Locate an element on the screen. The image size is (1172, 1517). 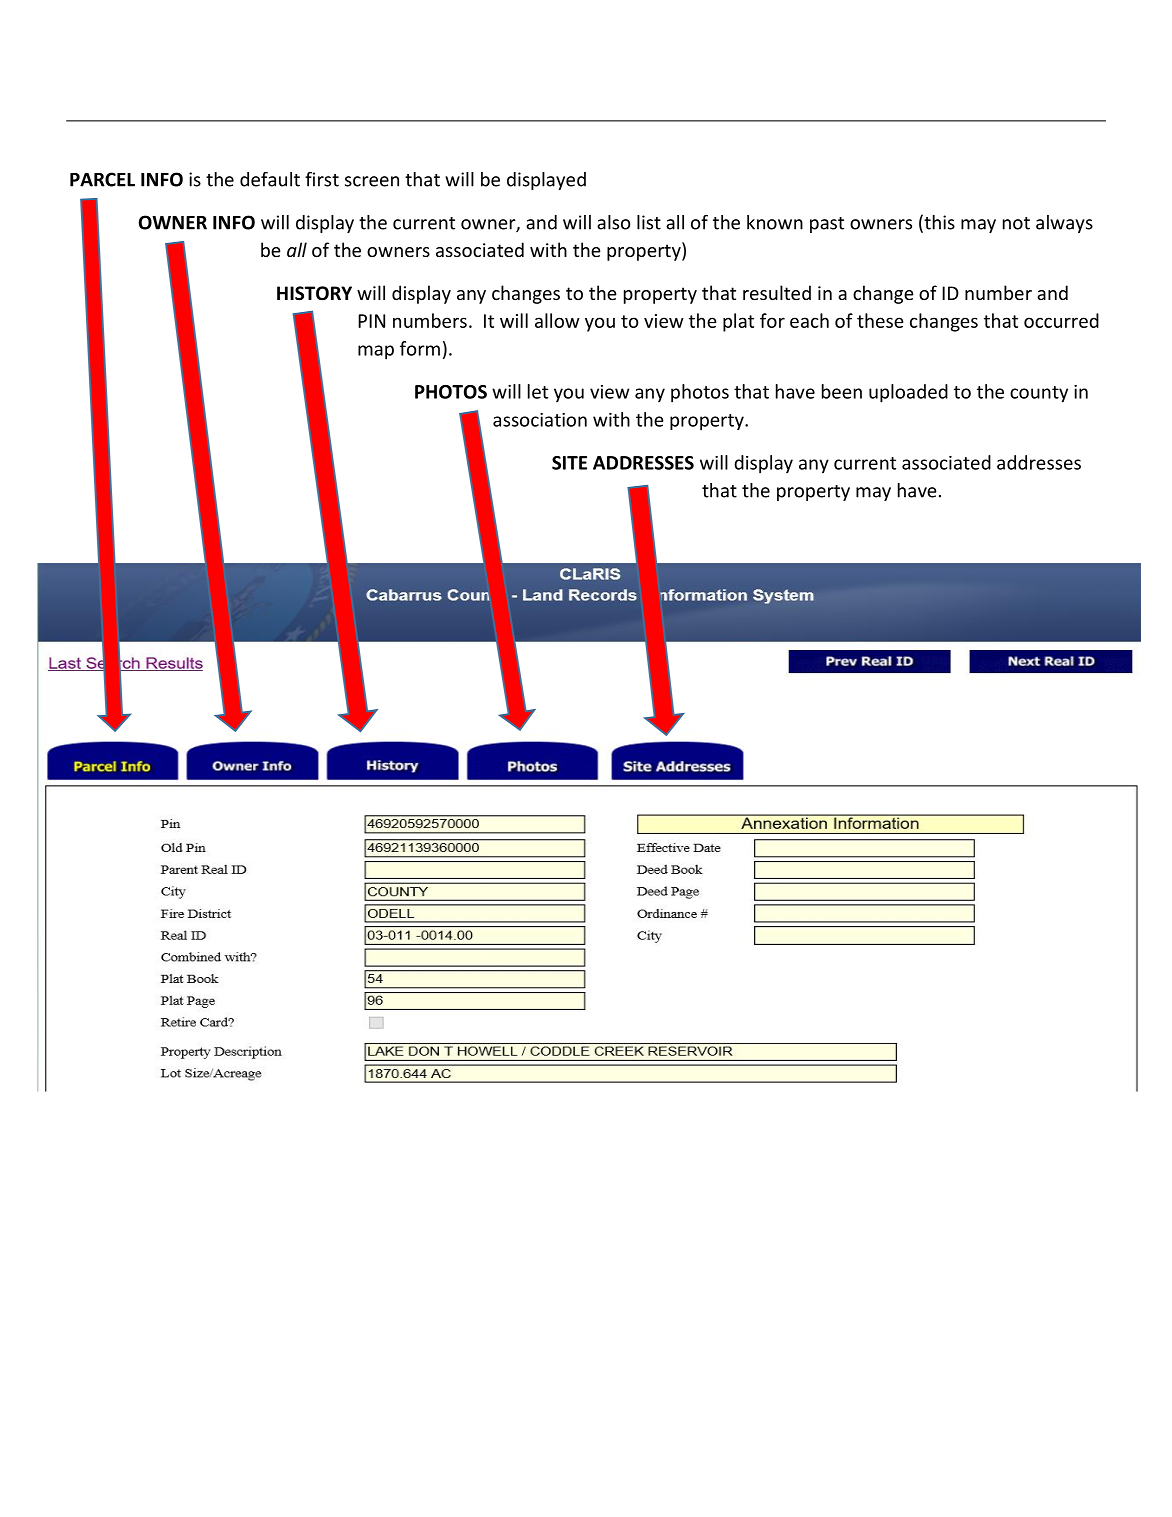
allow is located at coordinates (557, 320).
